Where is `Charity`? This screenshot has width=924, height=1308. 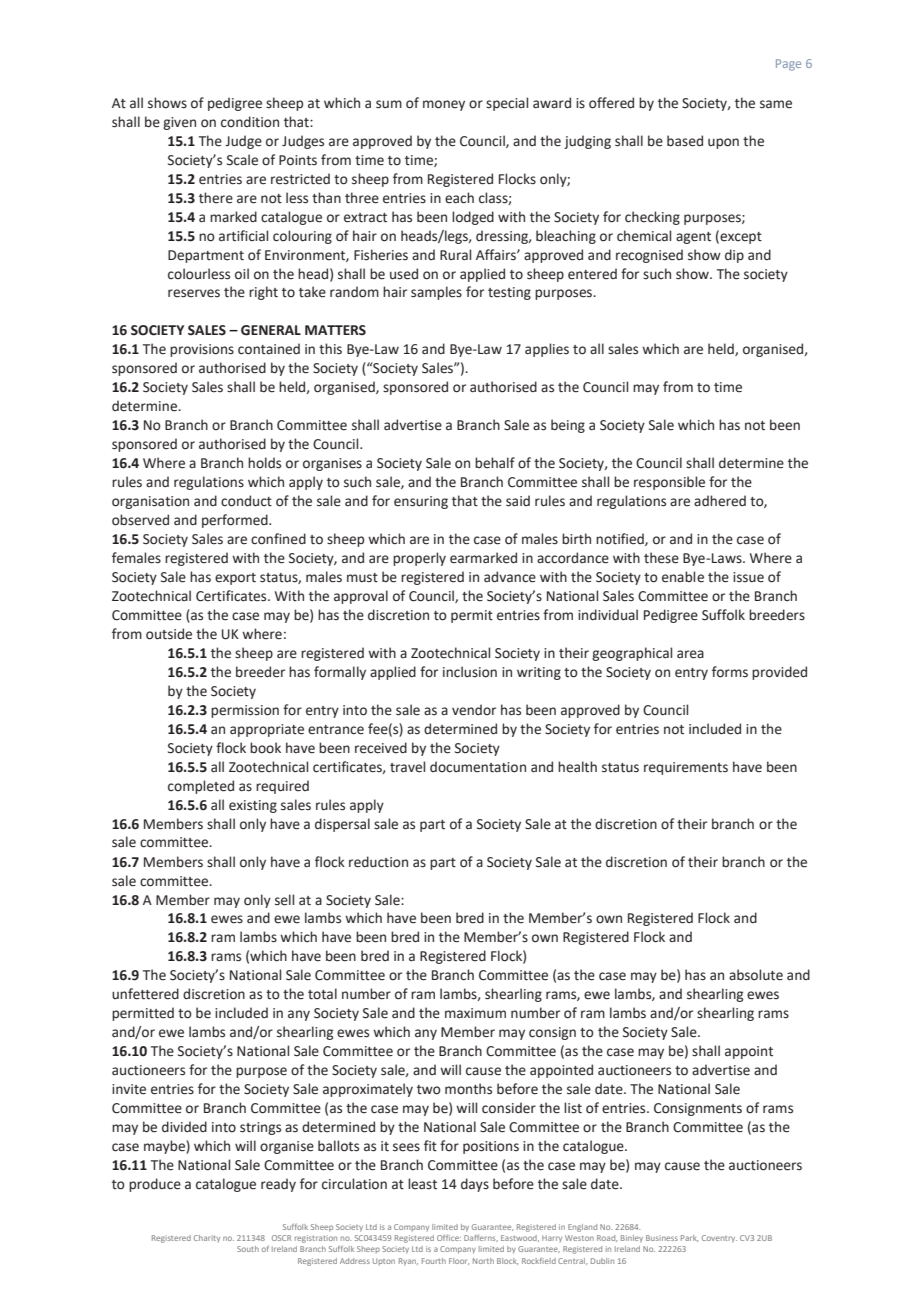 Charity is located at coordinates (207, 1238).
